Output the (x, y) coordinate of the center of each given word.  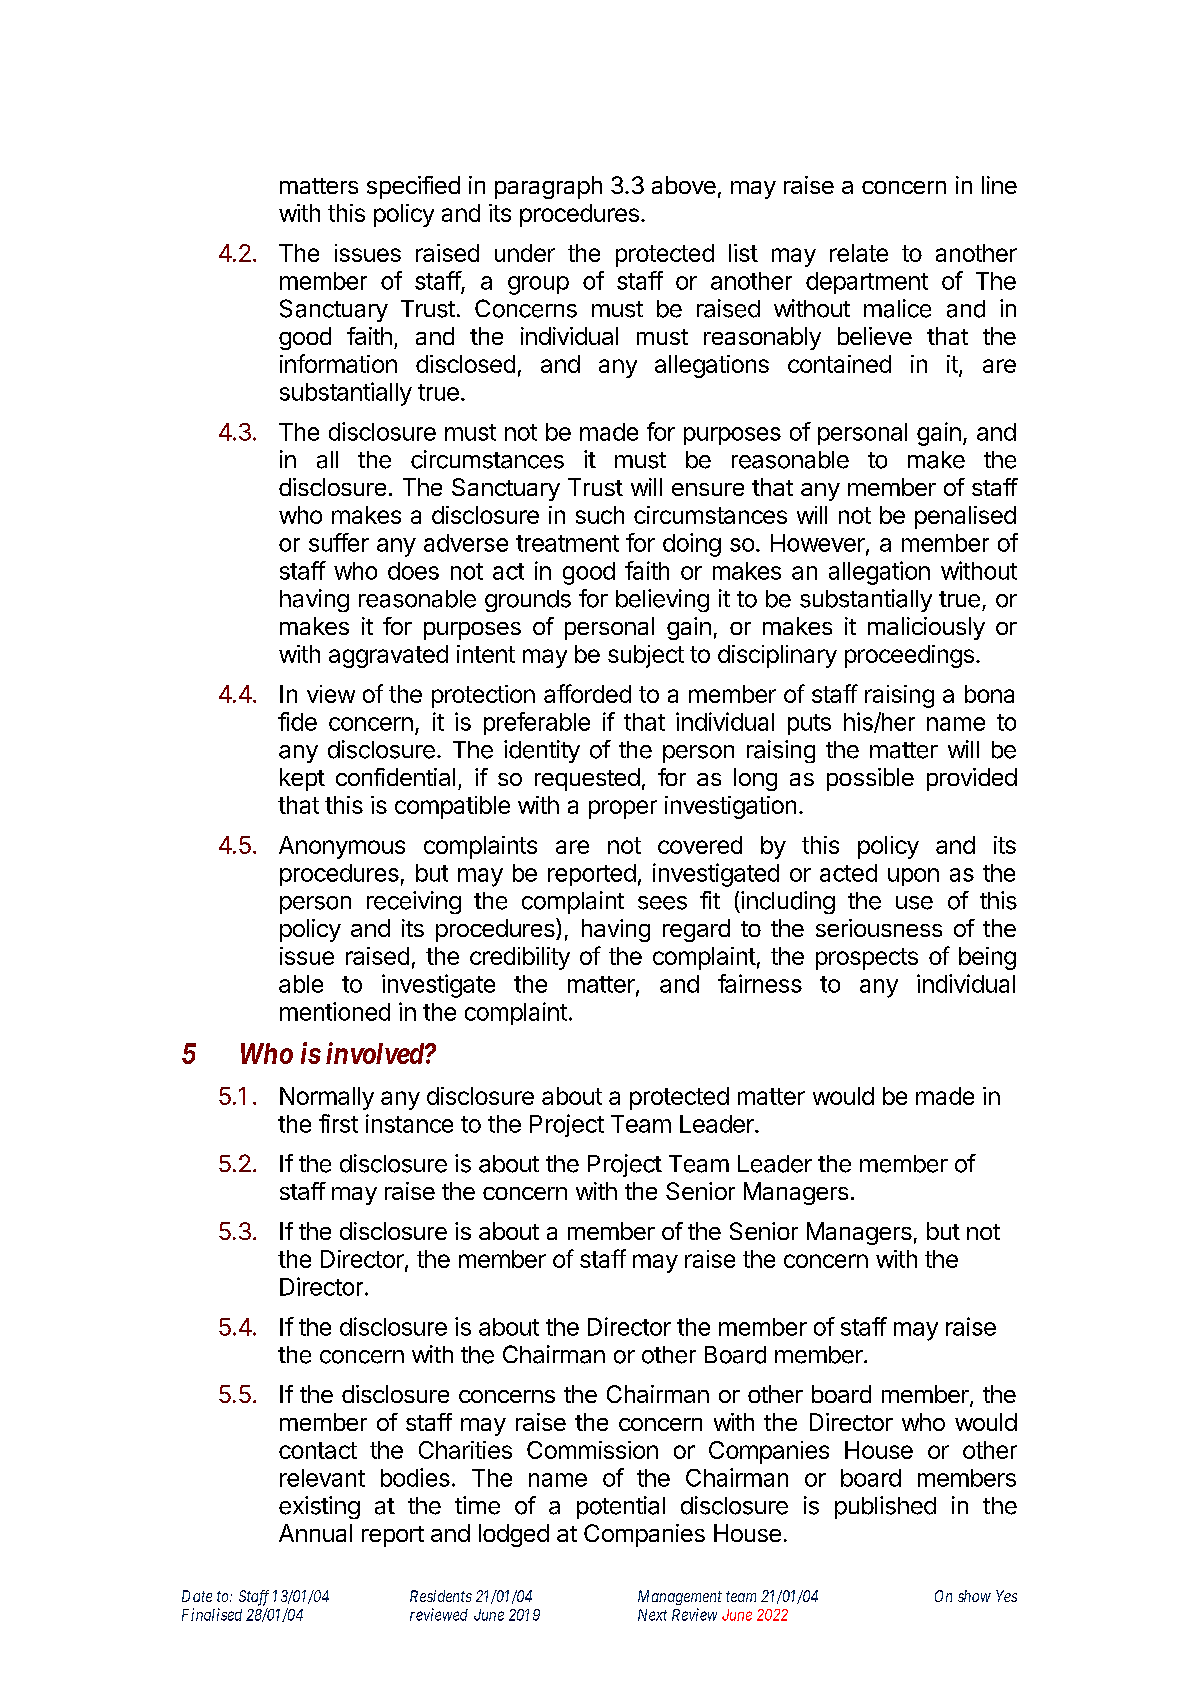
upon (913, 877)
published (885, 1507)
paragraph (548, 187)
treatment (567, 543)
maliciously (926, 628)
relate (859, 253)
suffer (339, 542)
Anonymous (342, 847)
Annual (315, 1533)
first (338, 1123)
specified (413, 187)
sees (662, 903)
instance (409, 1123)
